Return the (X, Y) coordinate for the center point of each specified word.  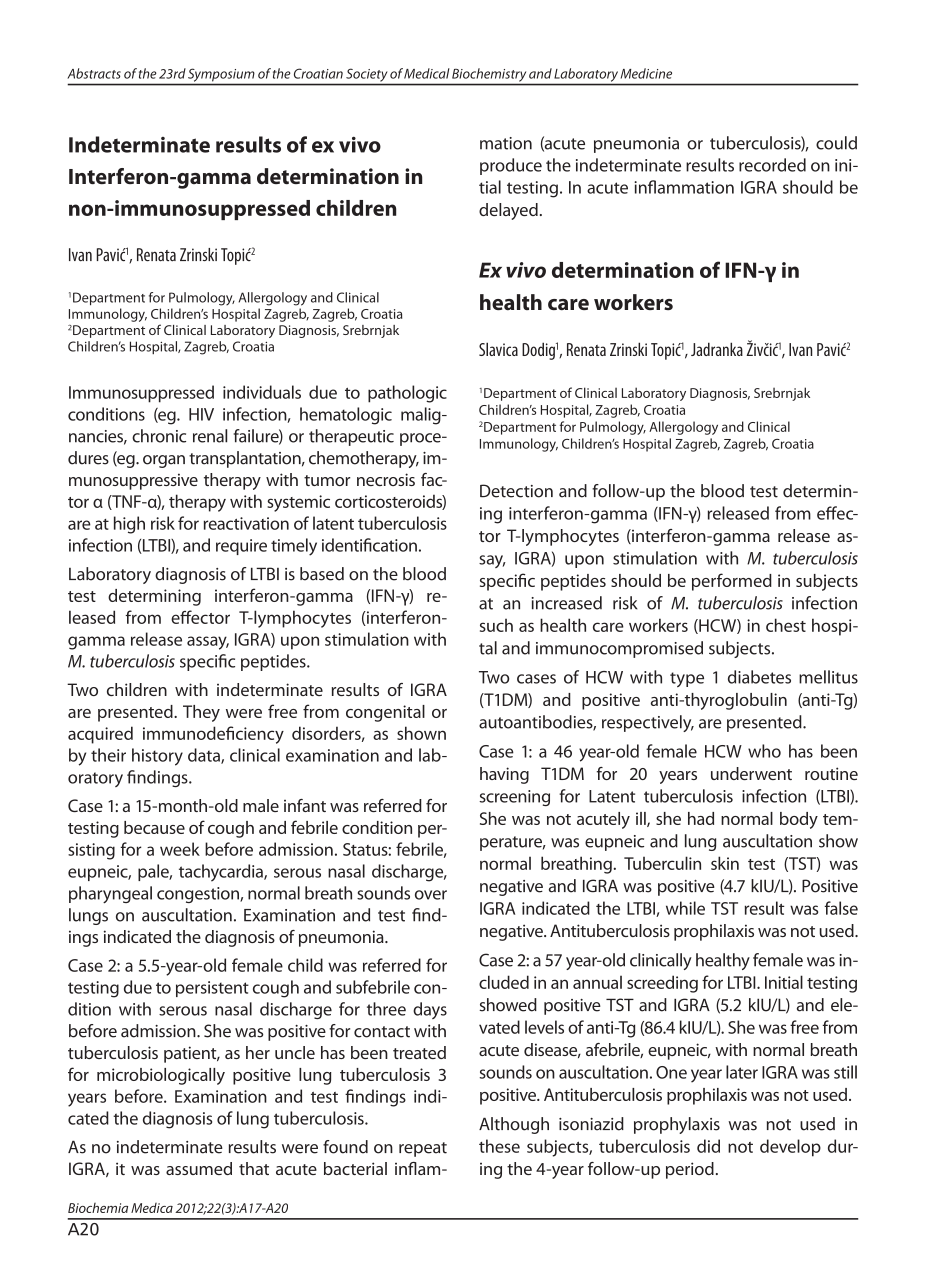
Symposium (221, 75)
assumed (199, 1168)
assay (208, 643)
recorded (772, 165)
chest (786, 625)
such (496, 625)
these (499, 1146)
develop (790, 1148)
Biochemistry (489, 74)
